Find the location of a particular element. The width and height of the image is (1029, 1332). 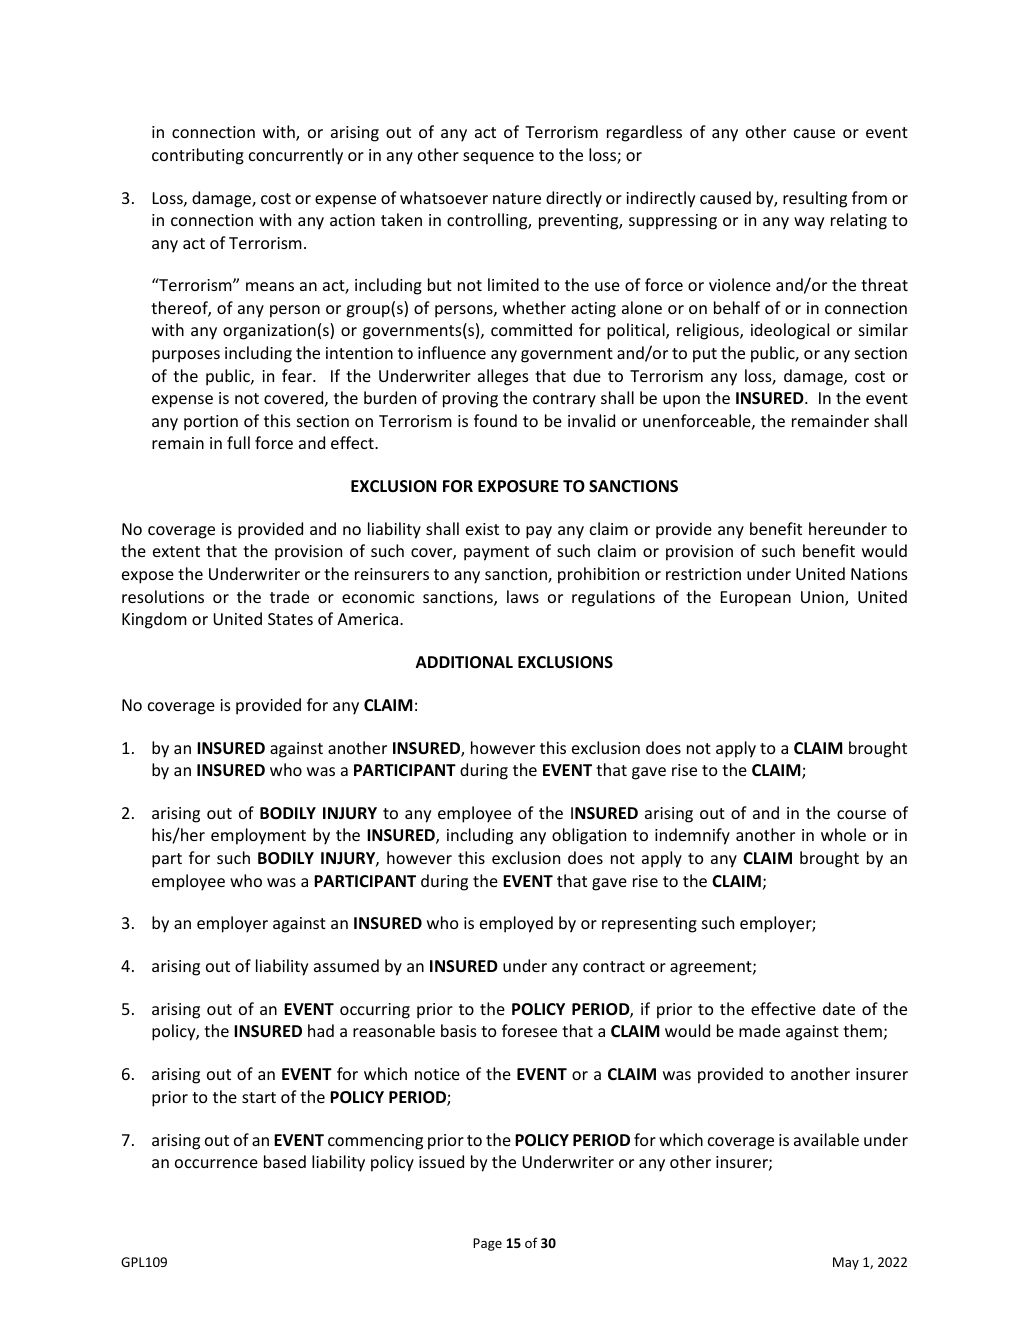

contributing is located at coordinates (198, 156).
